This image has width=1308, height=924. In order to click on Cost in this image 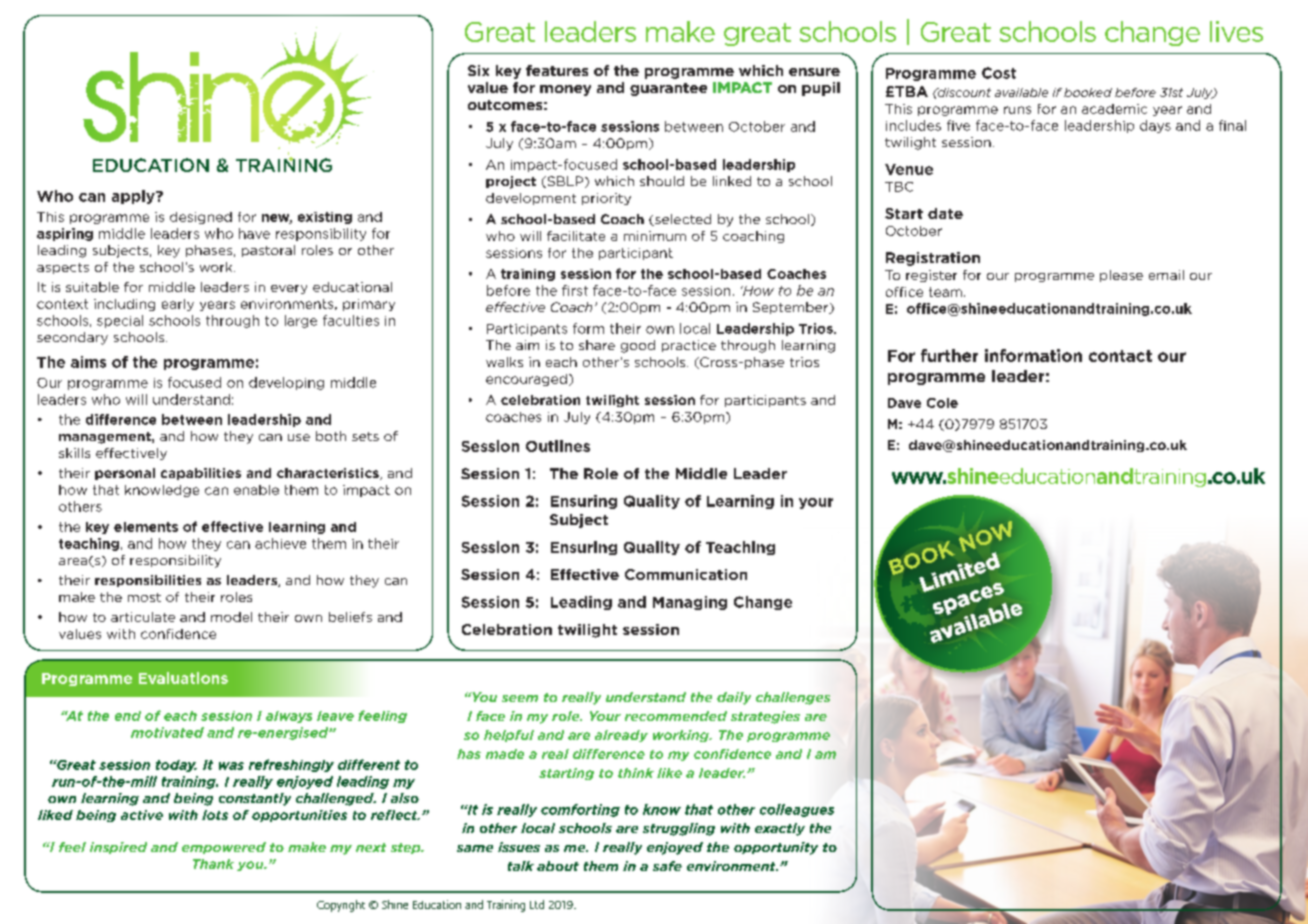, I will do `click(999, 73)`.
